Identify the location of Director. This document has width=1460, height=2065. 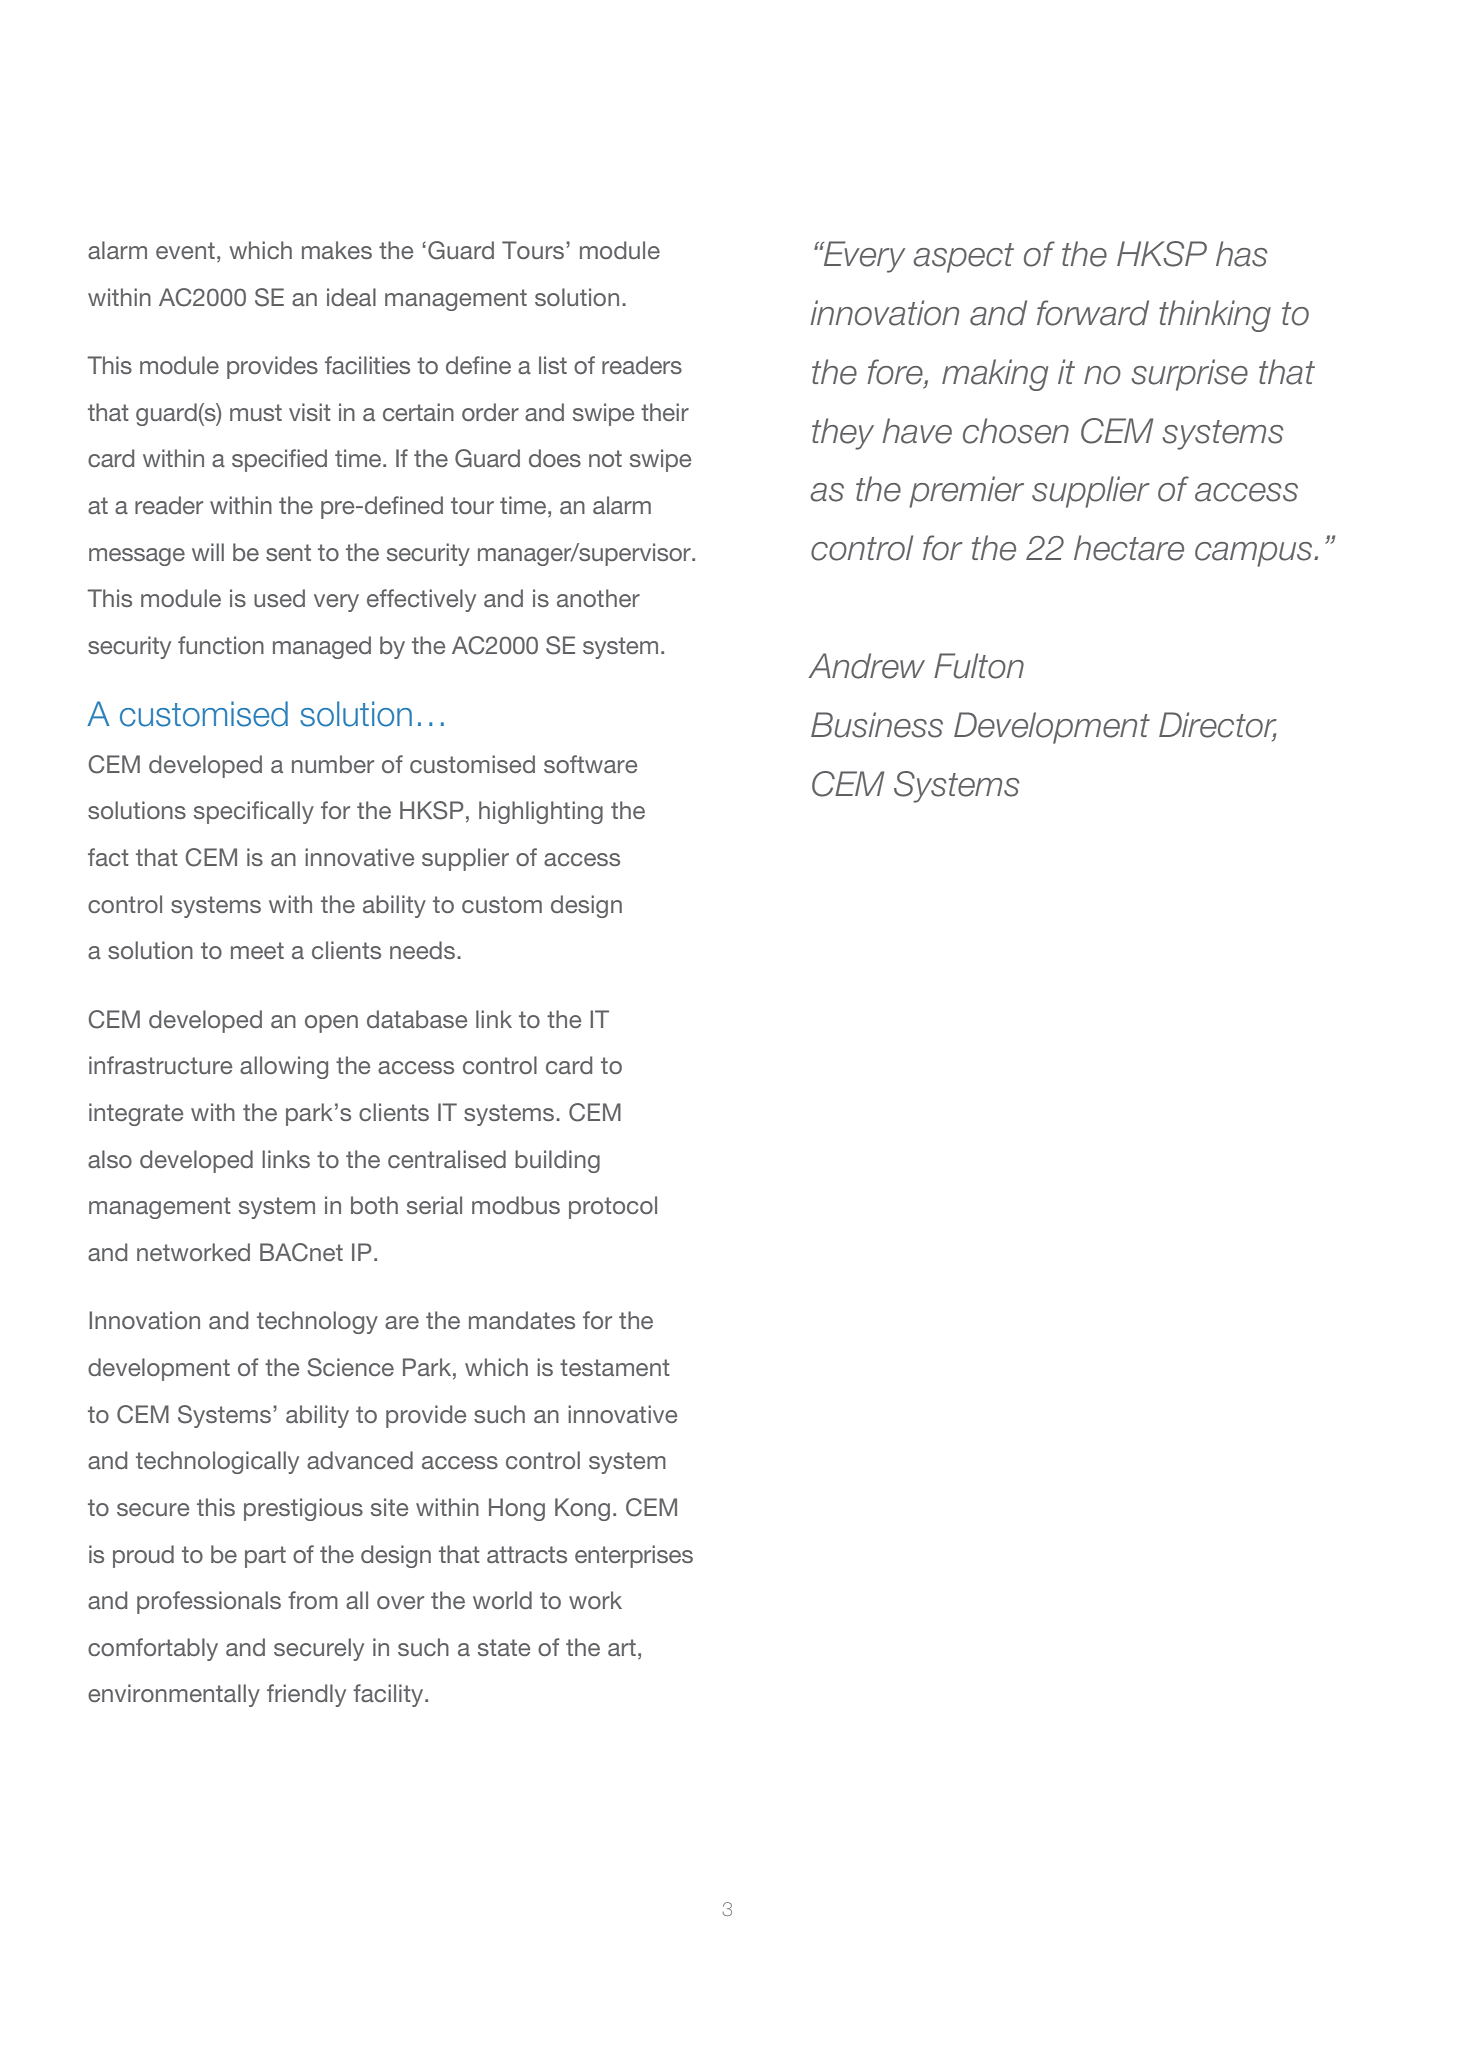
(1218, 726).
